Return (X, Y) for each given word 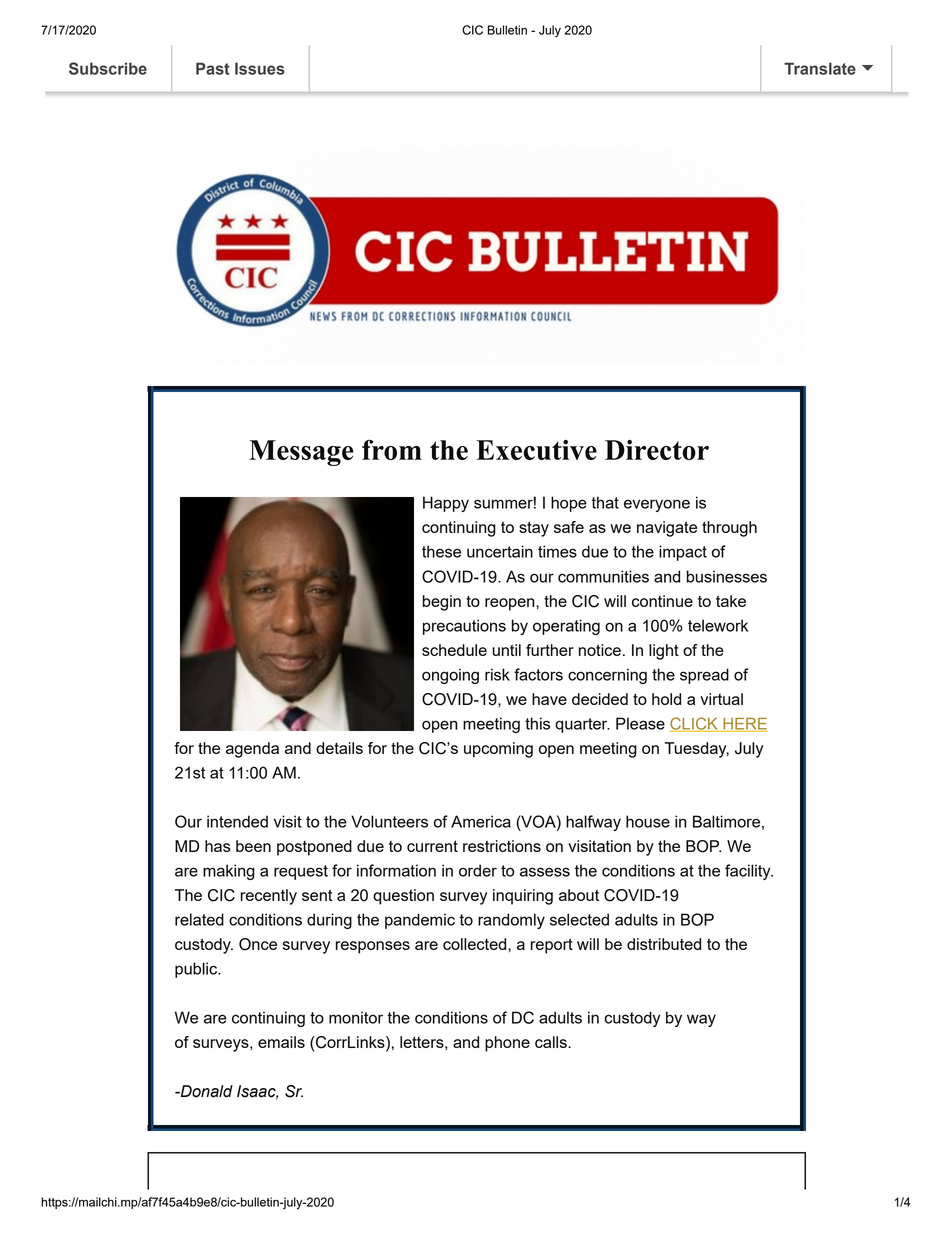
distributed (664, 944)
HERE (744, 725)
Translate (820, 68)
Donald (205, 1091)
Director (657, 450)
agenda (252, 750)
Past (213, 68)
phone (507, 1044)
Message (301, 453)
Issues (260, 68)
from (392, 450)
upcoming (498, 750)
